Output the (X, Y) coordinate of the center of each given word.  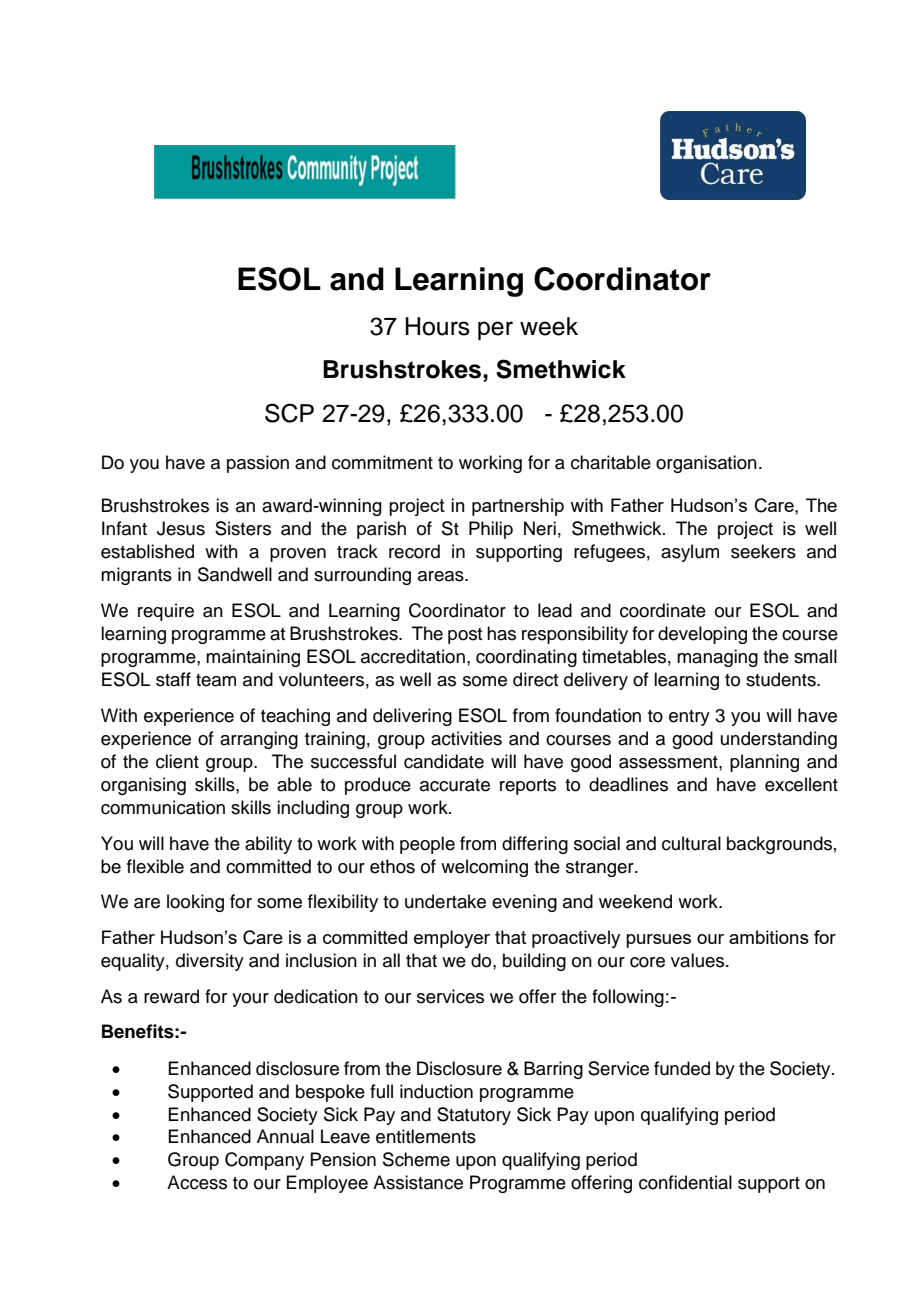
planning (764, 763)
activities (466, 738)
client (177, 761)
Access (197, 1182)
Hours (437, 326)
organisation (706, 464)
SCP (289, 413)
